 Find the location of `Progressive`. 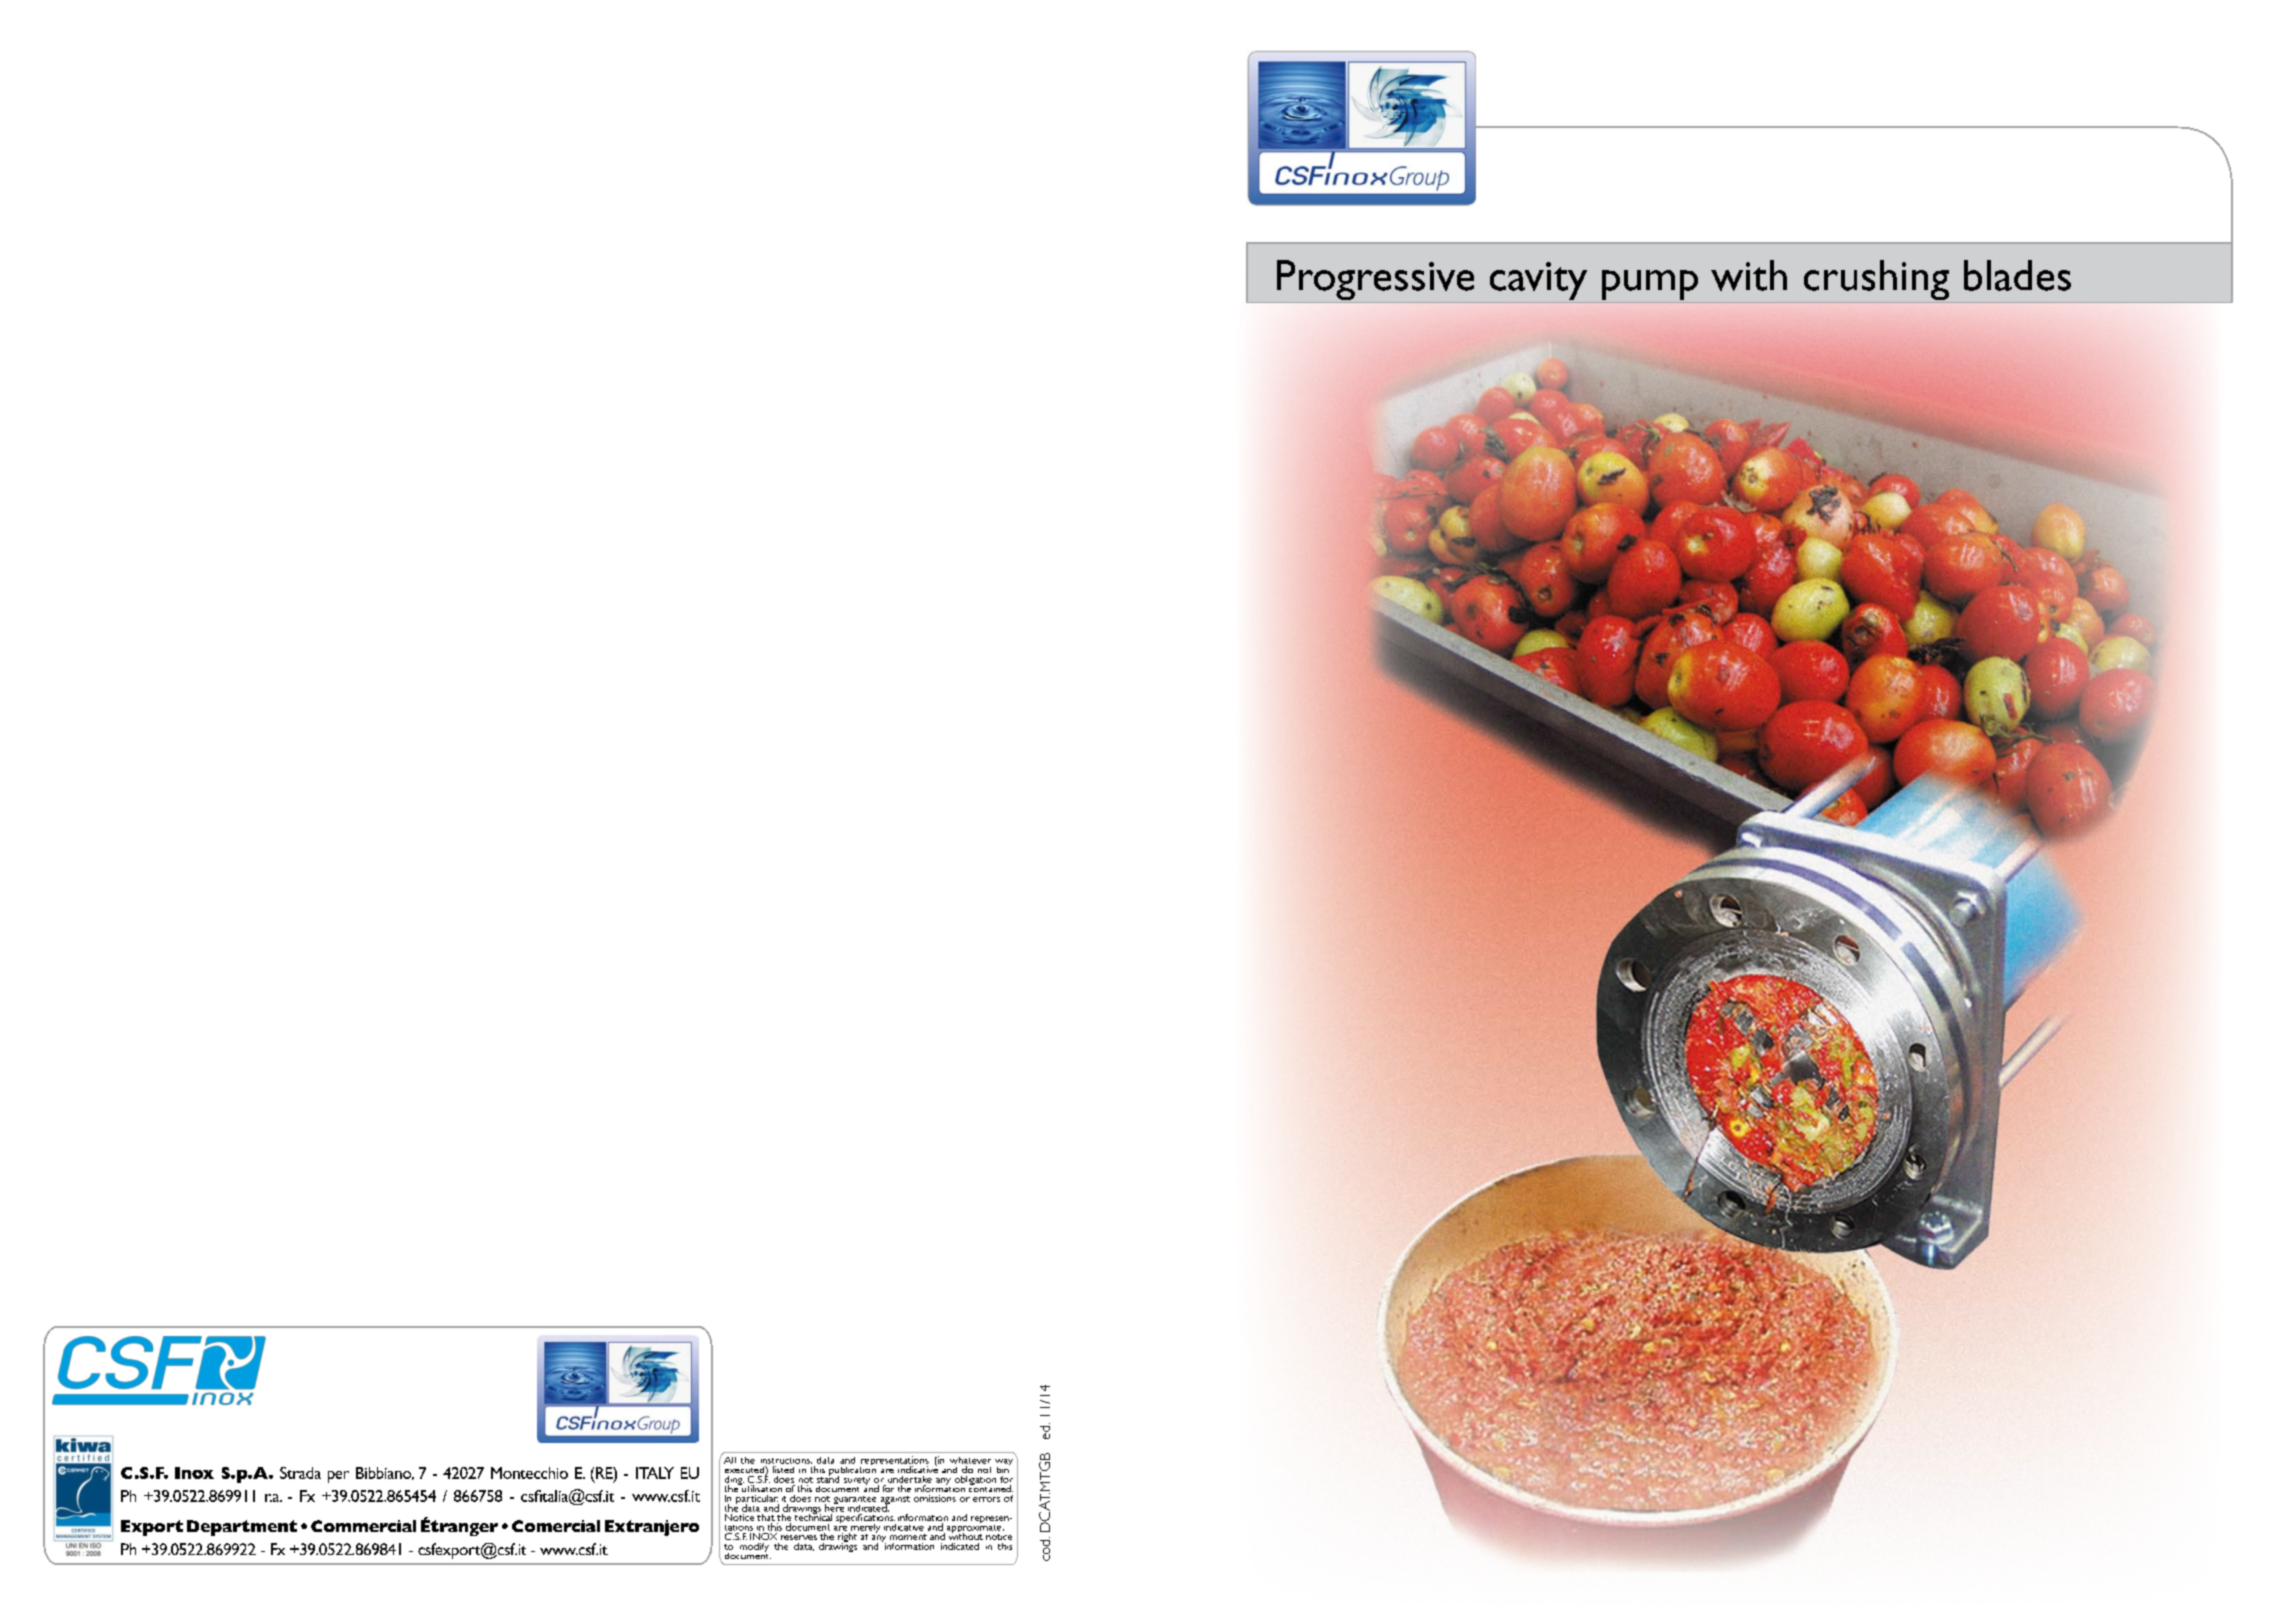

Progressive is located at coordinates (1375, 281).
